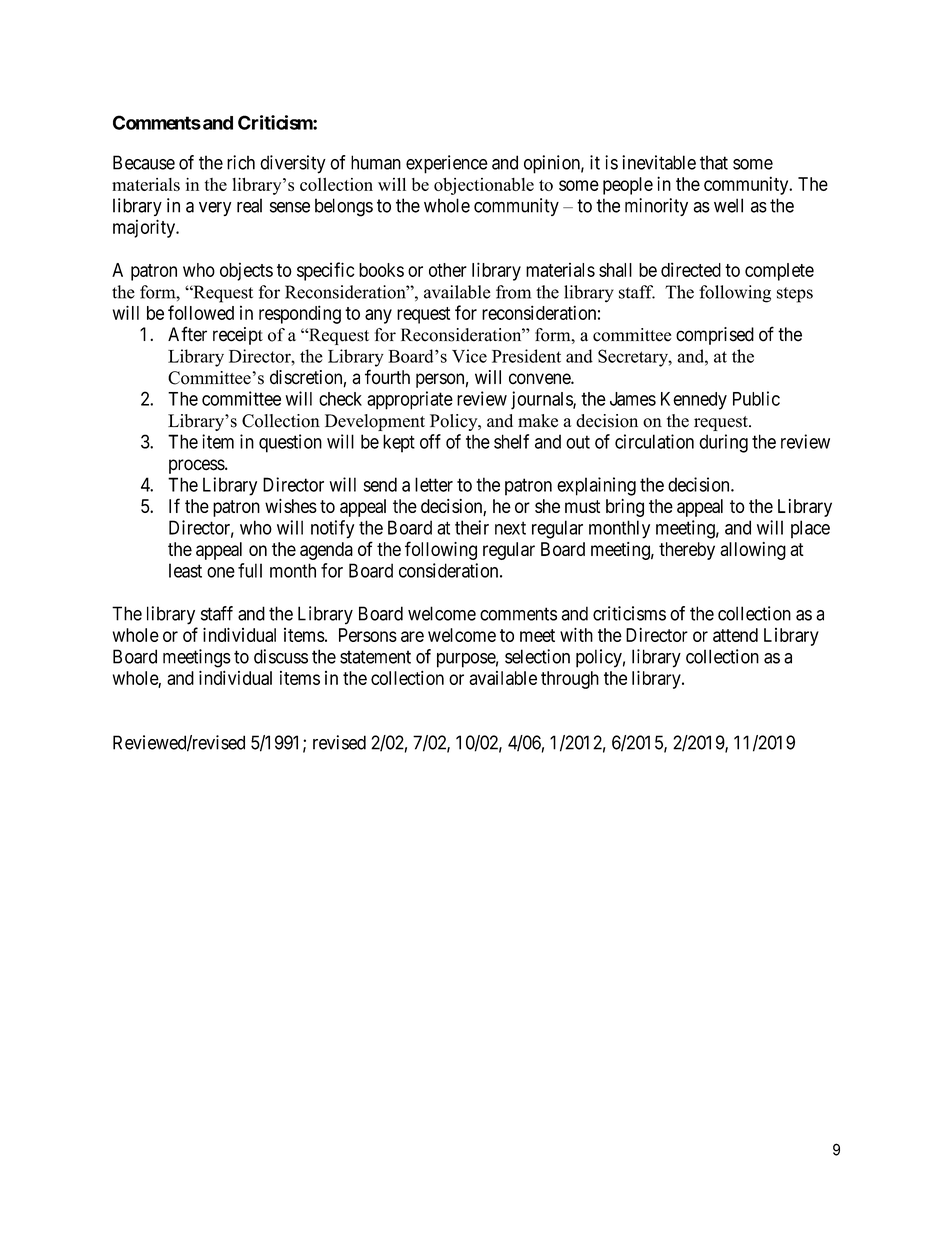 The width and height of the image is (952, 1233). I want to click on that, so click(714, 162).
